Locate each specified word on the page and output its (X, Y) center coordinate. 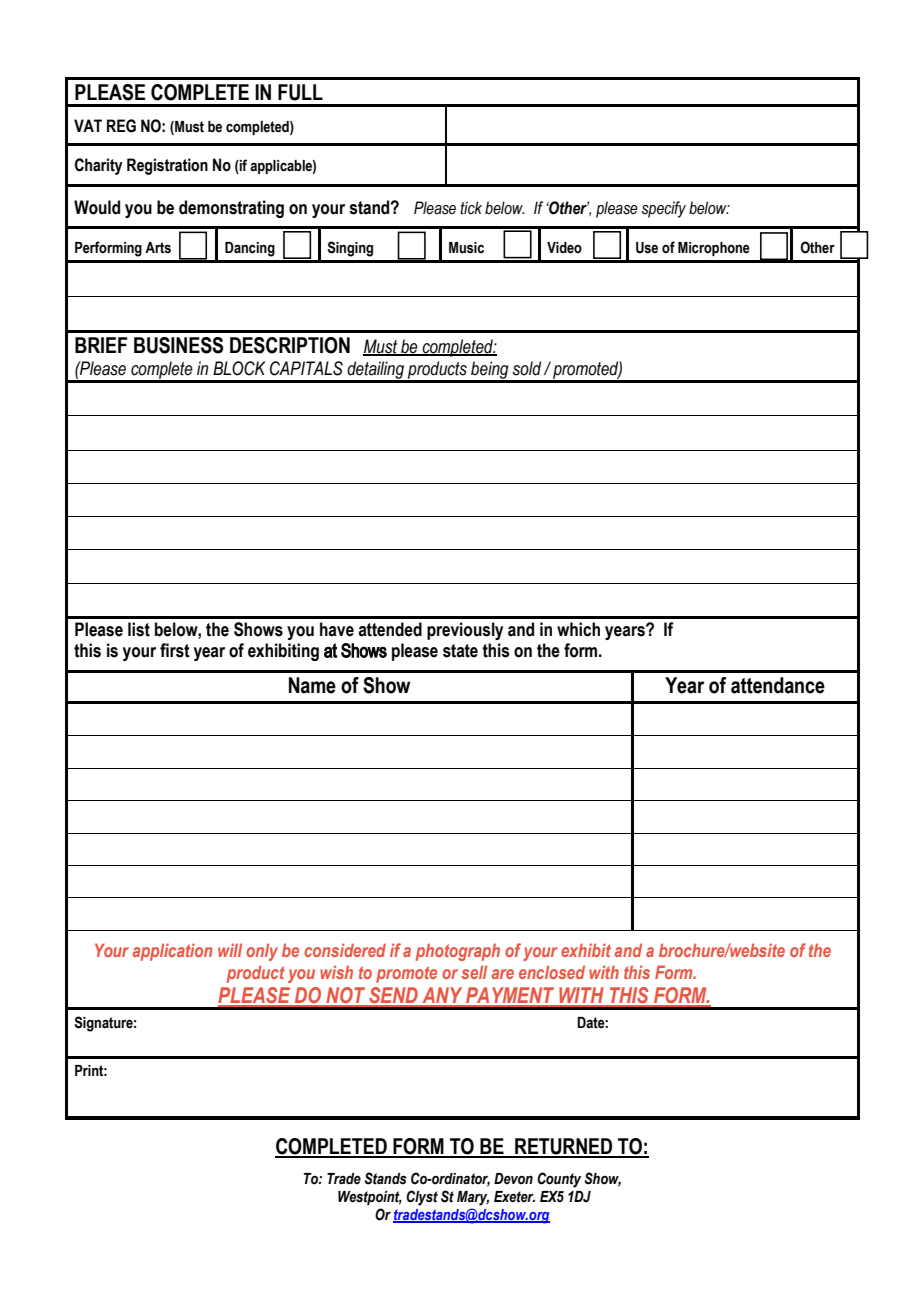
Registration (167, 166)
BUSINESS (178, 345)
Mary (473, 1198)
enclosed (552, 972)
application (173, 952)
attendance (778, 685)
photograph (458, 952)
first (175, 650)
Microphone (714, 249)
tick (471, 208)
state (460, 651)
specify (663, 209)
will (230, 950)
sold (527, 368)
